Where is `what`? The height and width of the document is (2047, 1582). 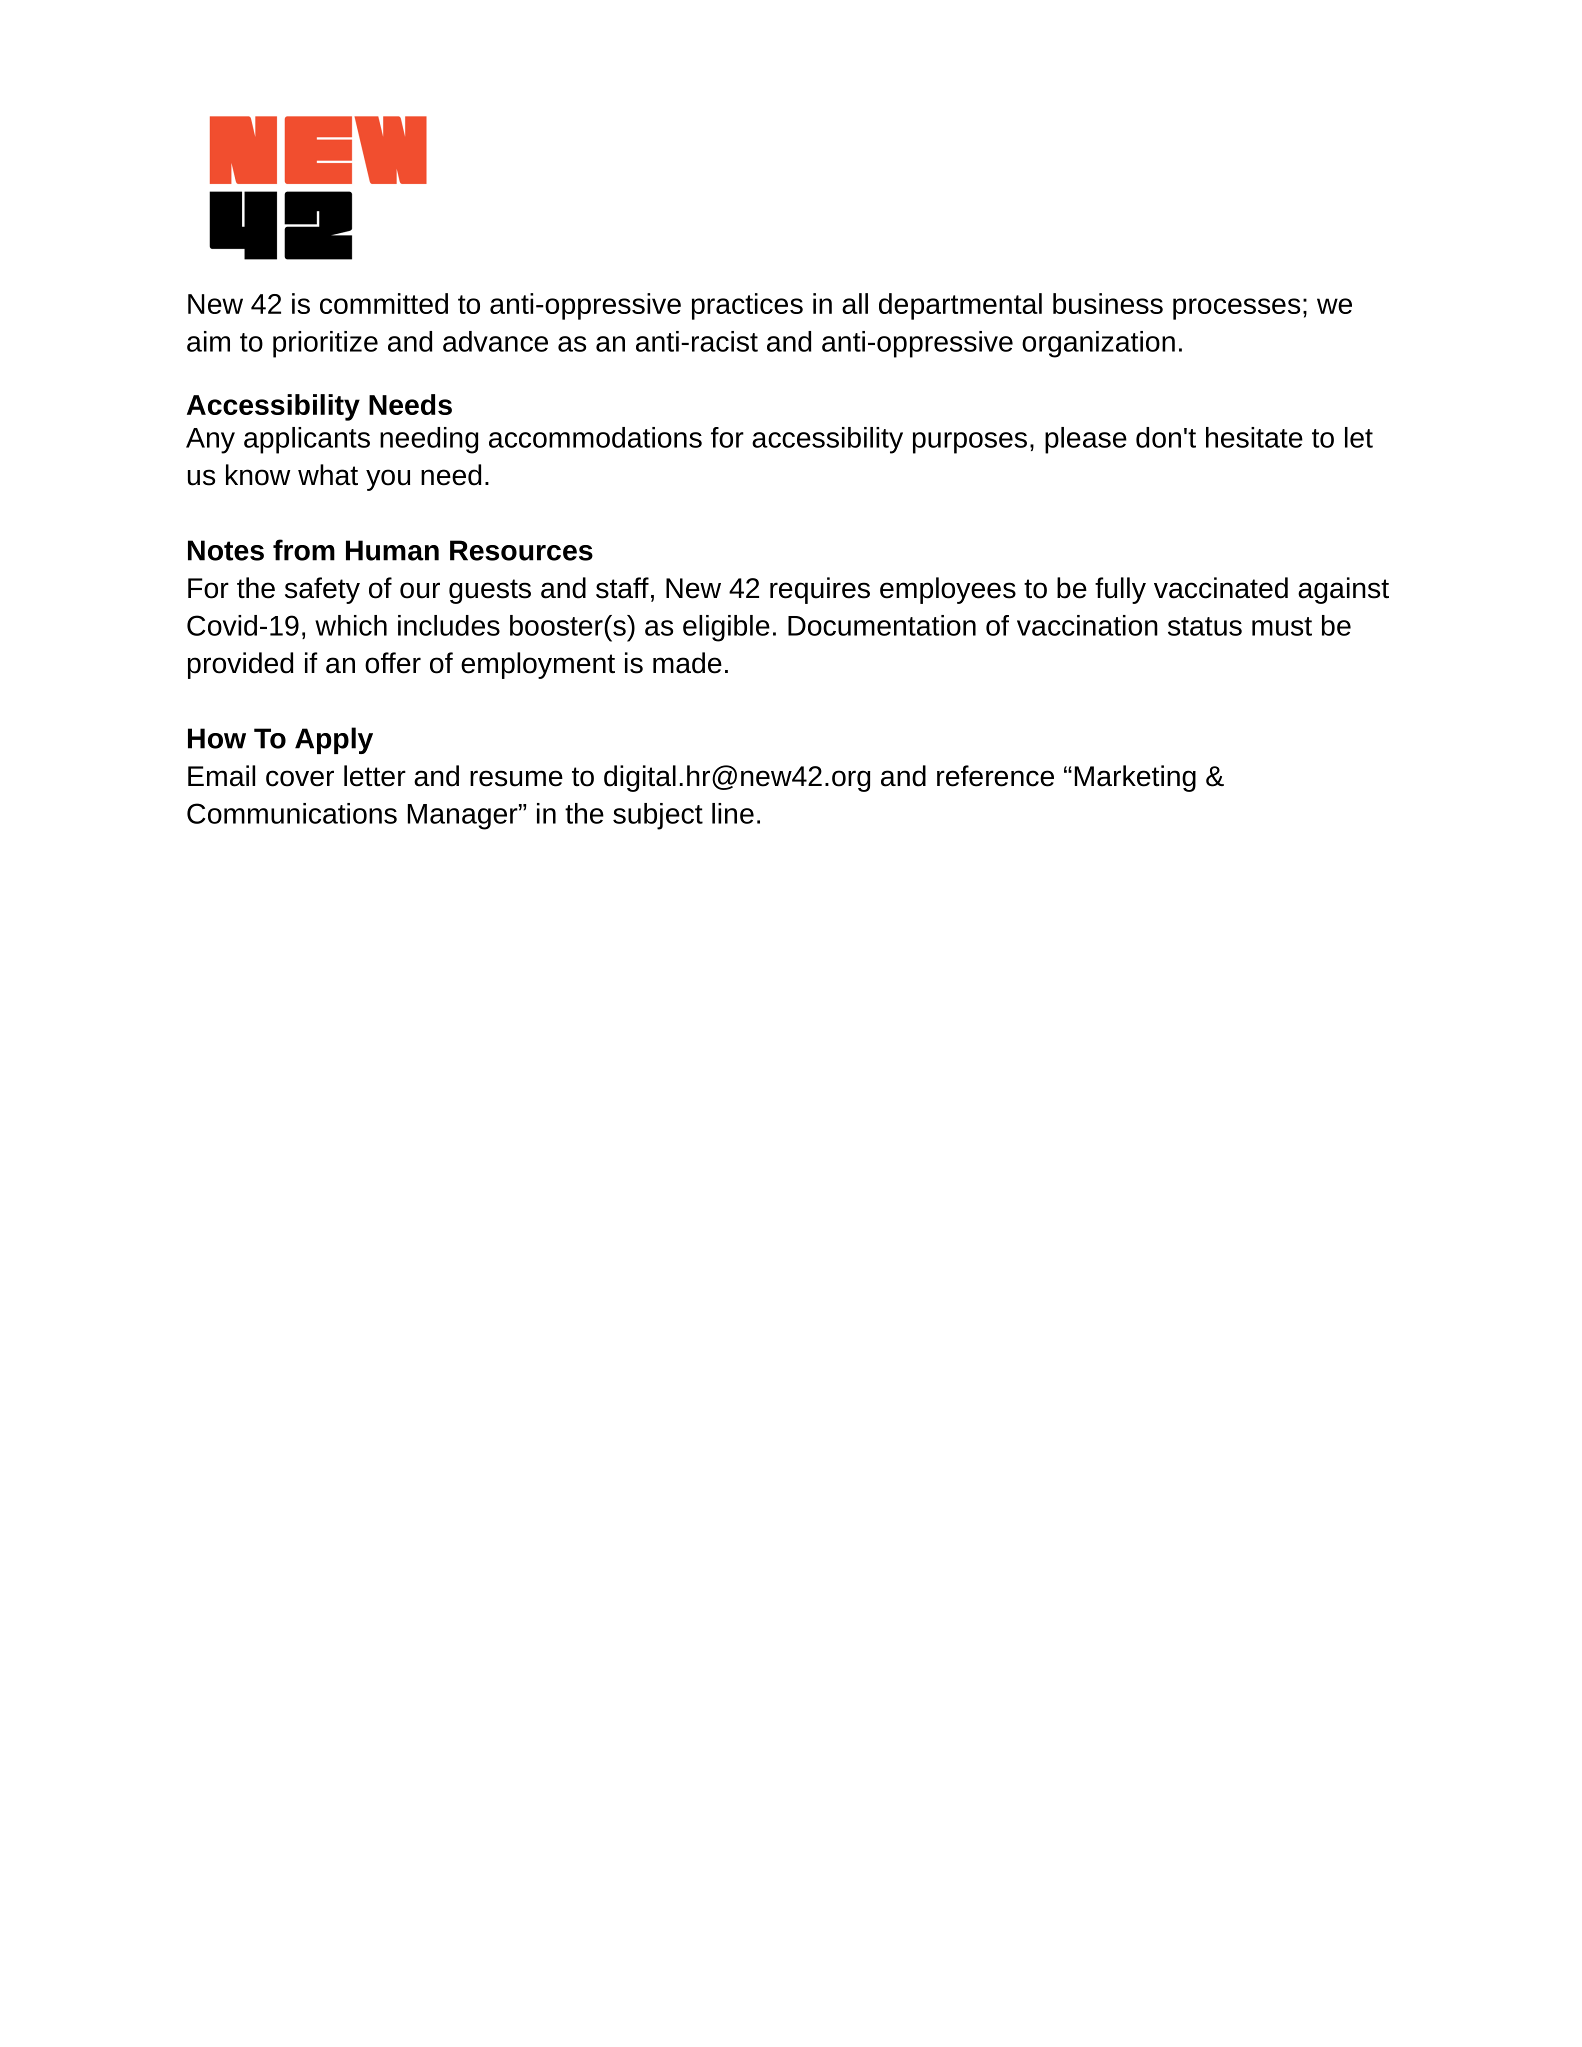 what is located at coordinates (328, 475).
